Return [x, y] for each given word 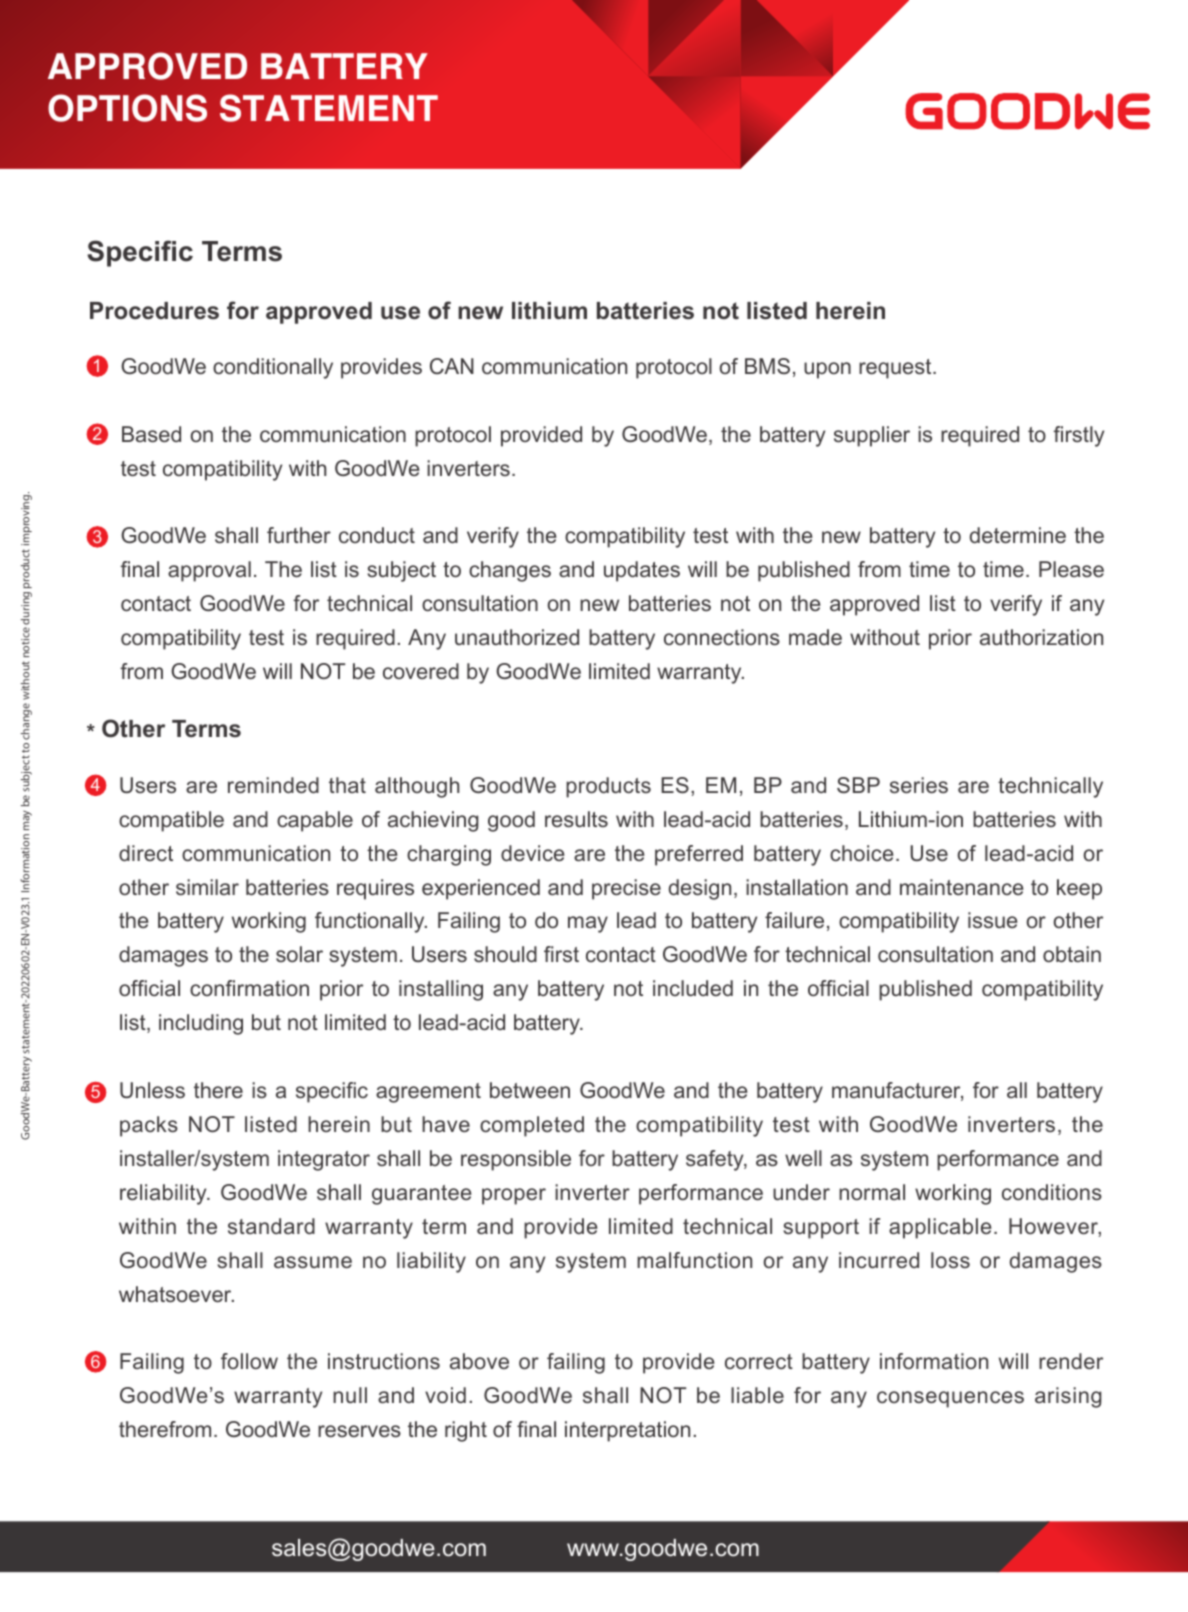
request [896, 369]
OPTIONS [127, 108]
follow [249, 1361]
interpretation [627, 1431]
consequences [950, 1399]
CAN [452, 366]
